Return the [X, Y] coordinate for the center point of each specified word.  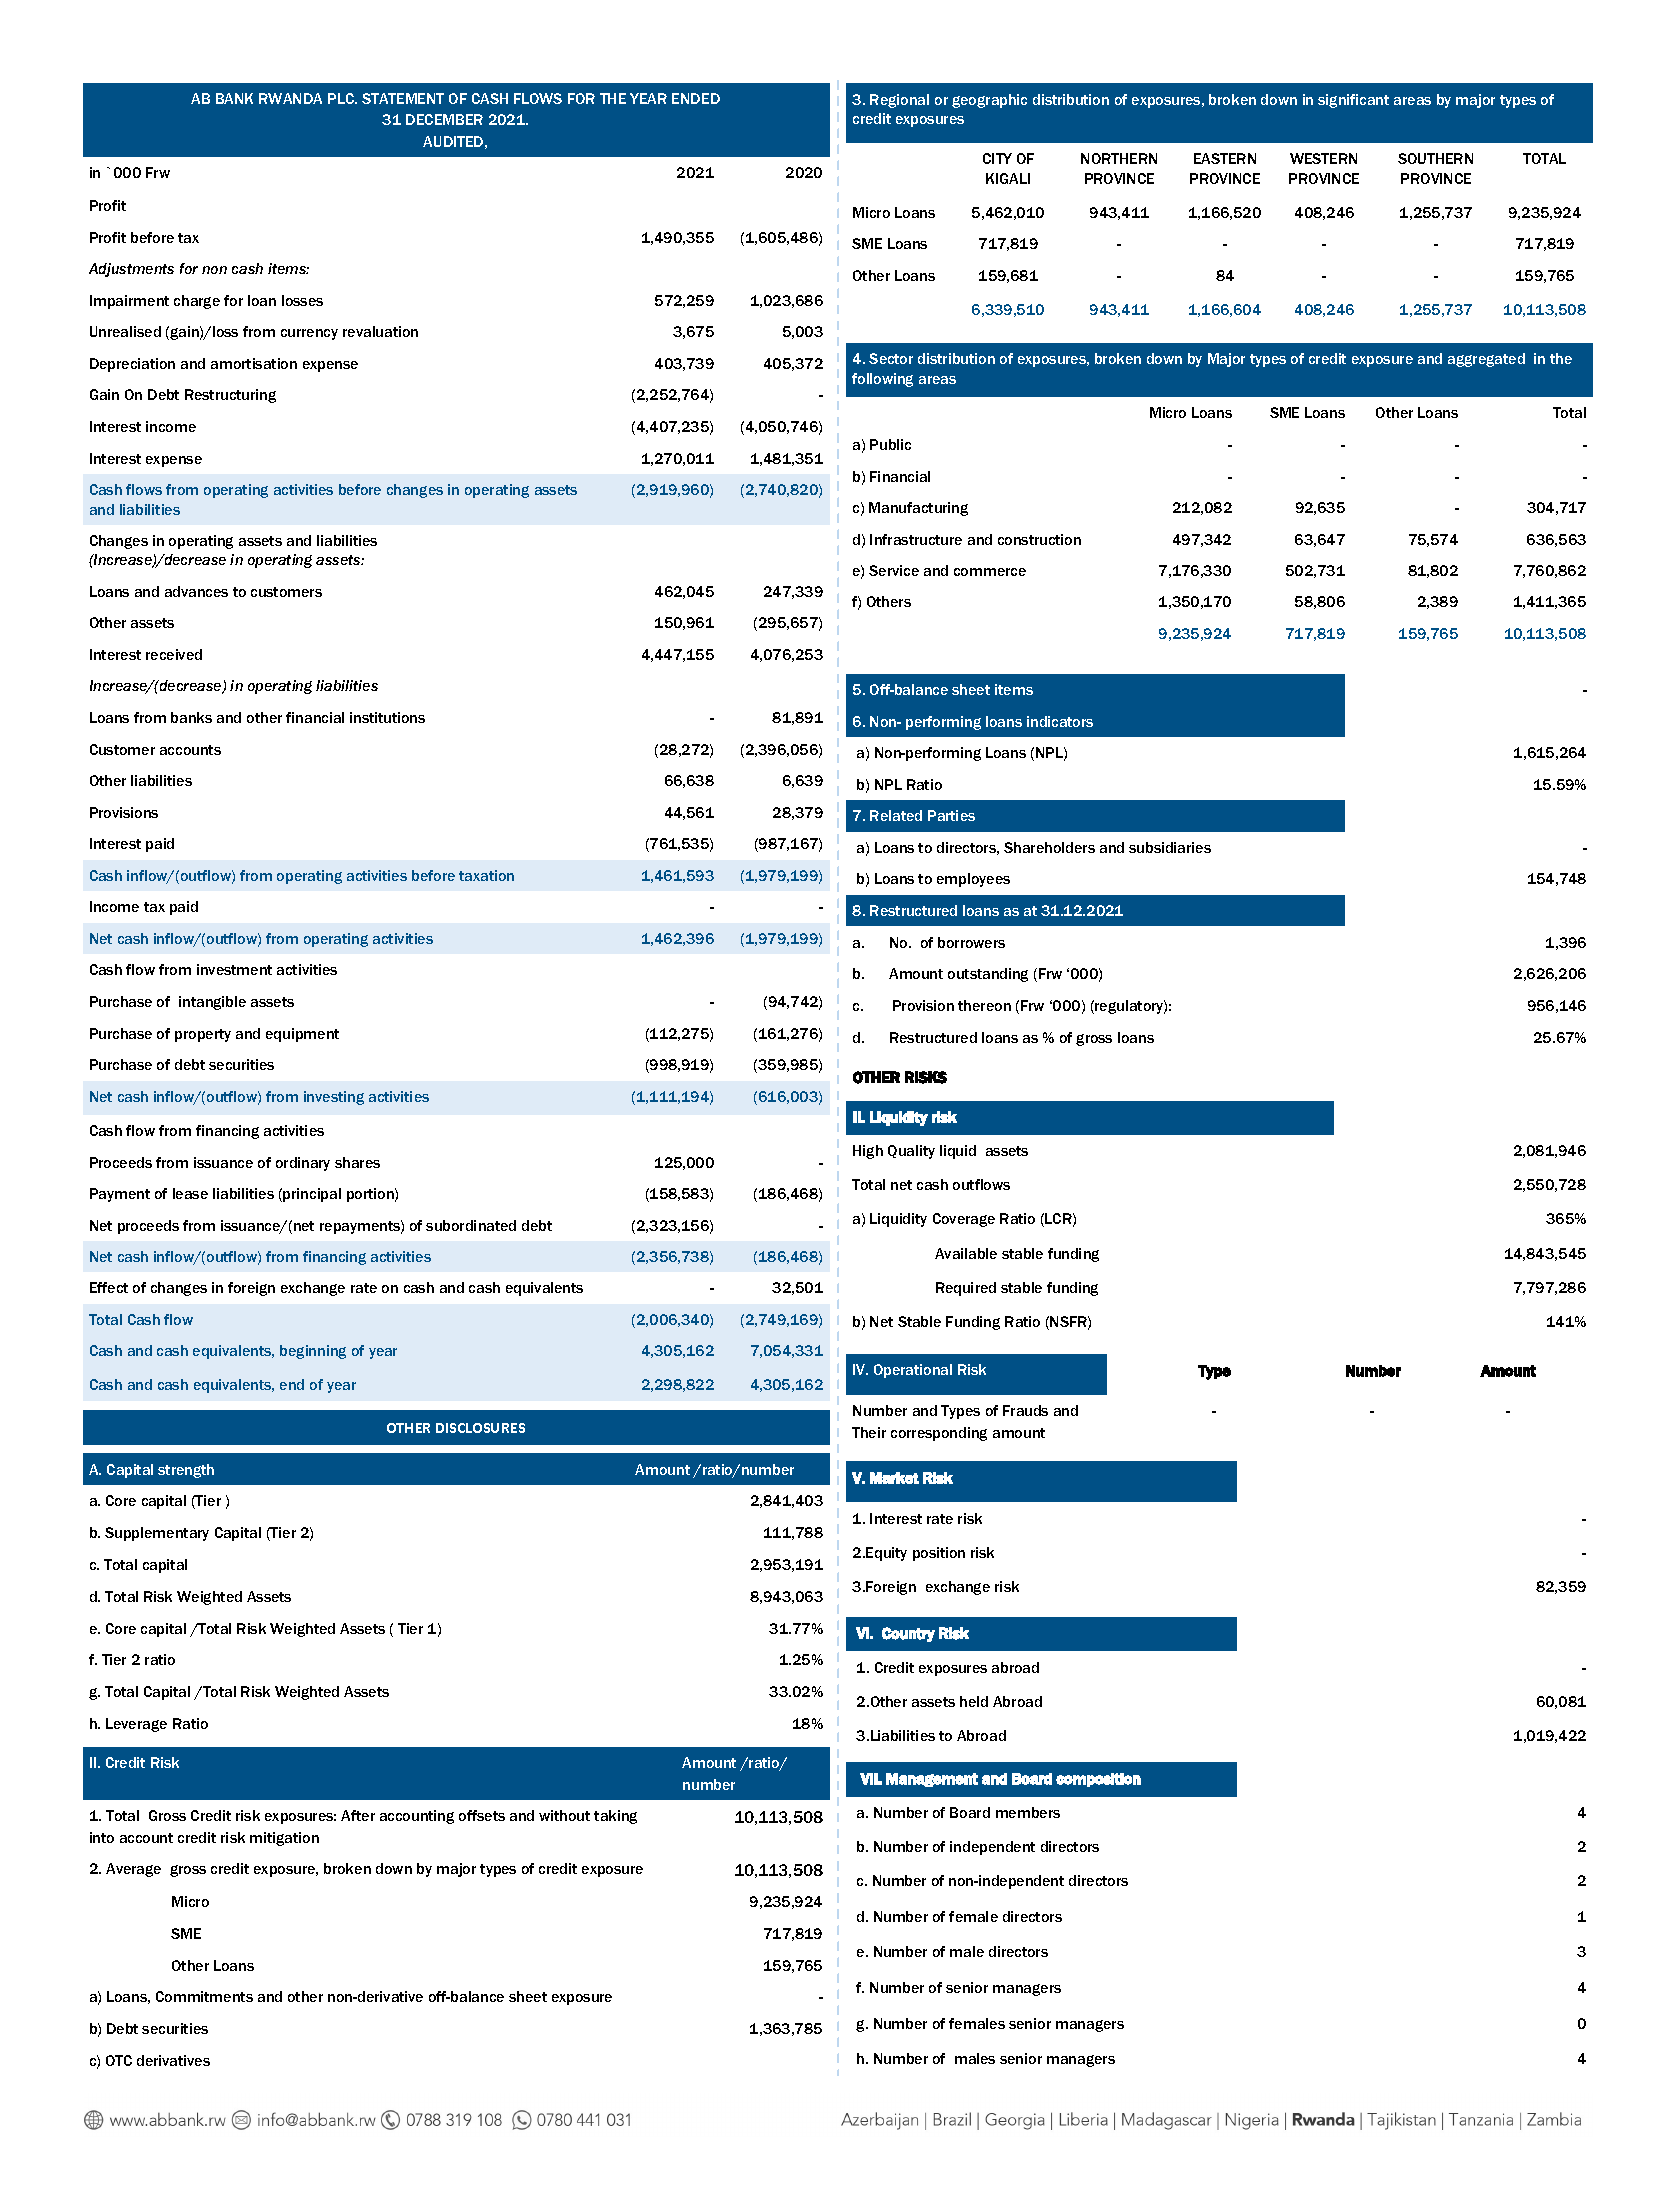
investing [334, 1098]
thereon [984, 1005]
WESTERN [1323, 158]
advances [196, 591]
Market [894, 1478]
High [868, 1152]
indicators [1060, 721]
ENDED [696, 98]
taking [615, 1817]
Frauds [1025, 1410]
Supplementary [157, 1534]
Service [894, 570]
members [1028, 1812]
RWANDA [290, 98]
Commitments [204, 1996]
